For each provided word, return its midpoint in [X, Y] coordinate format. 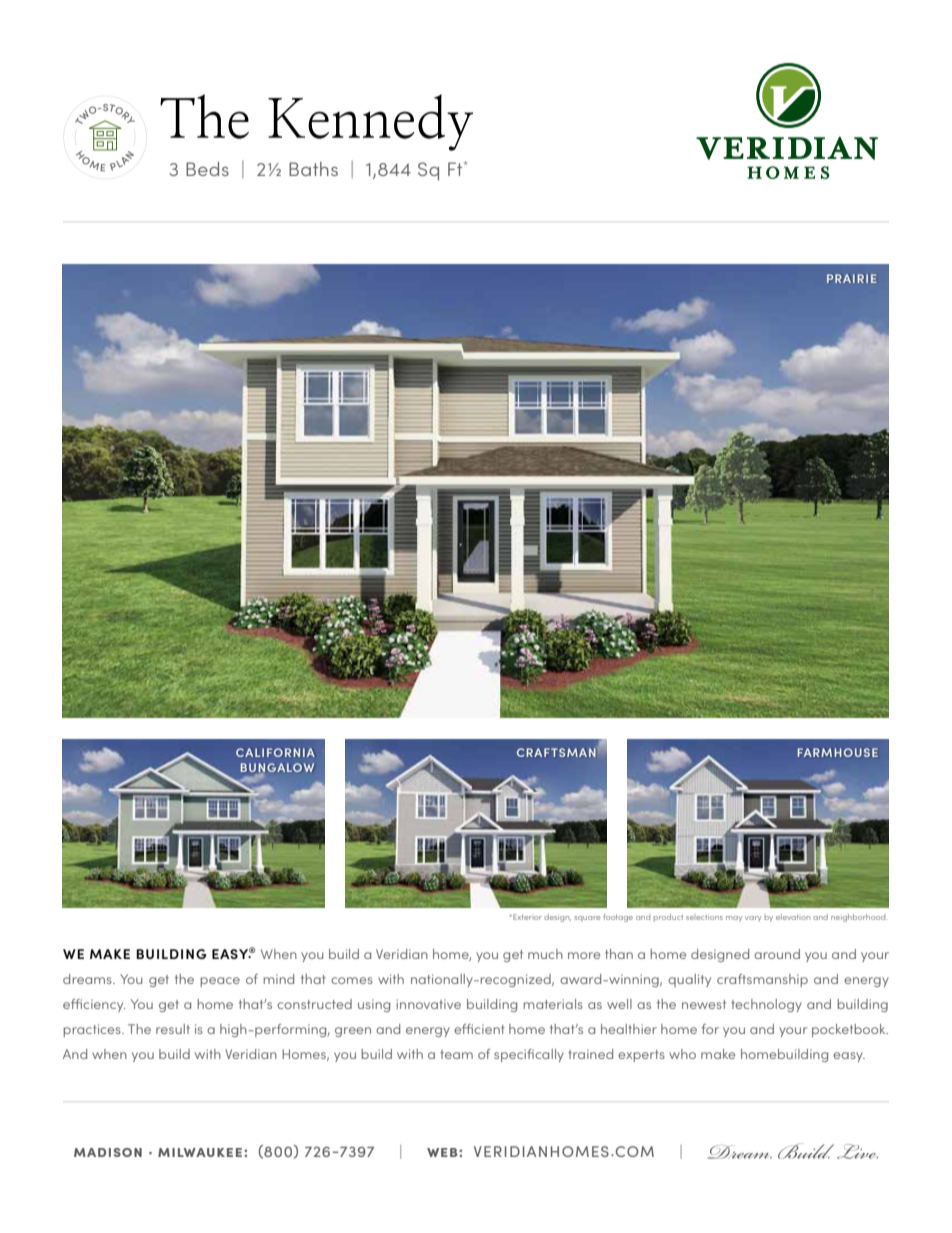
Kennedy [370, 122]
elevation [793, 917]
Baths [313, 169]
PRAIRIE [852, 278]
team [456, 1054]
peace [220, 982]
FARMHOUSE [838, 752]
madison [108, 1152]
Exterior [526, 917]
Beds [207, 169]
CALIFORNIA [275, 752]
